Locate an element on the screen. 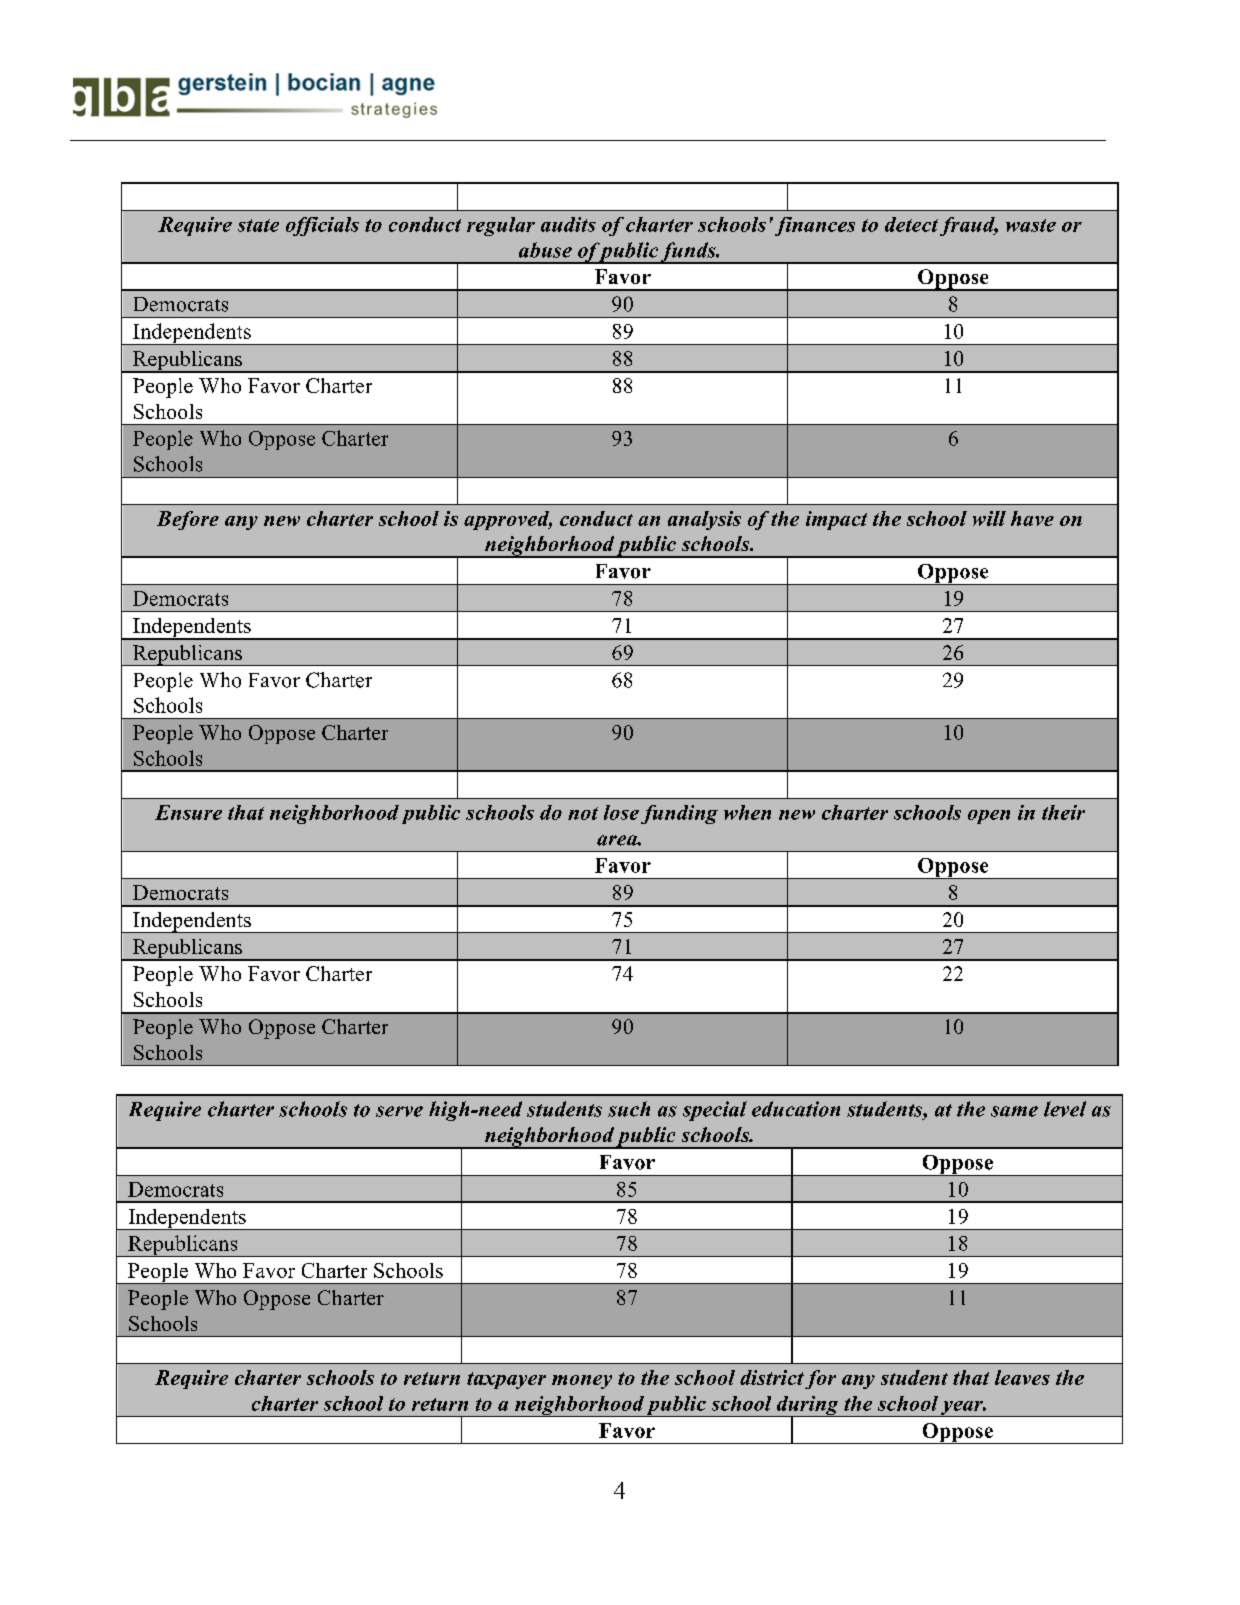  leaves is located at coordinates (1022, 1377).
